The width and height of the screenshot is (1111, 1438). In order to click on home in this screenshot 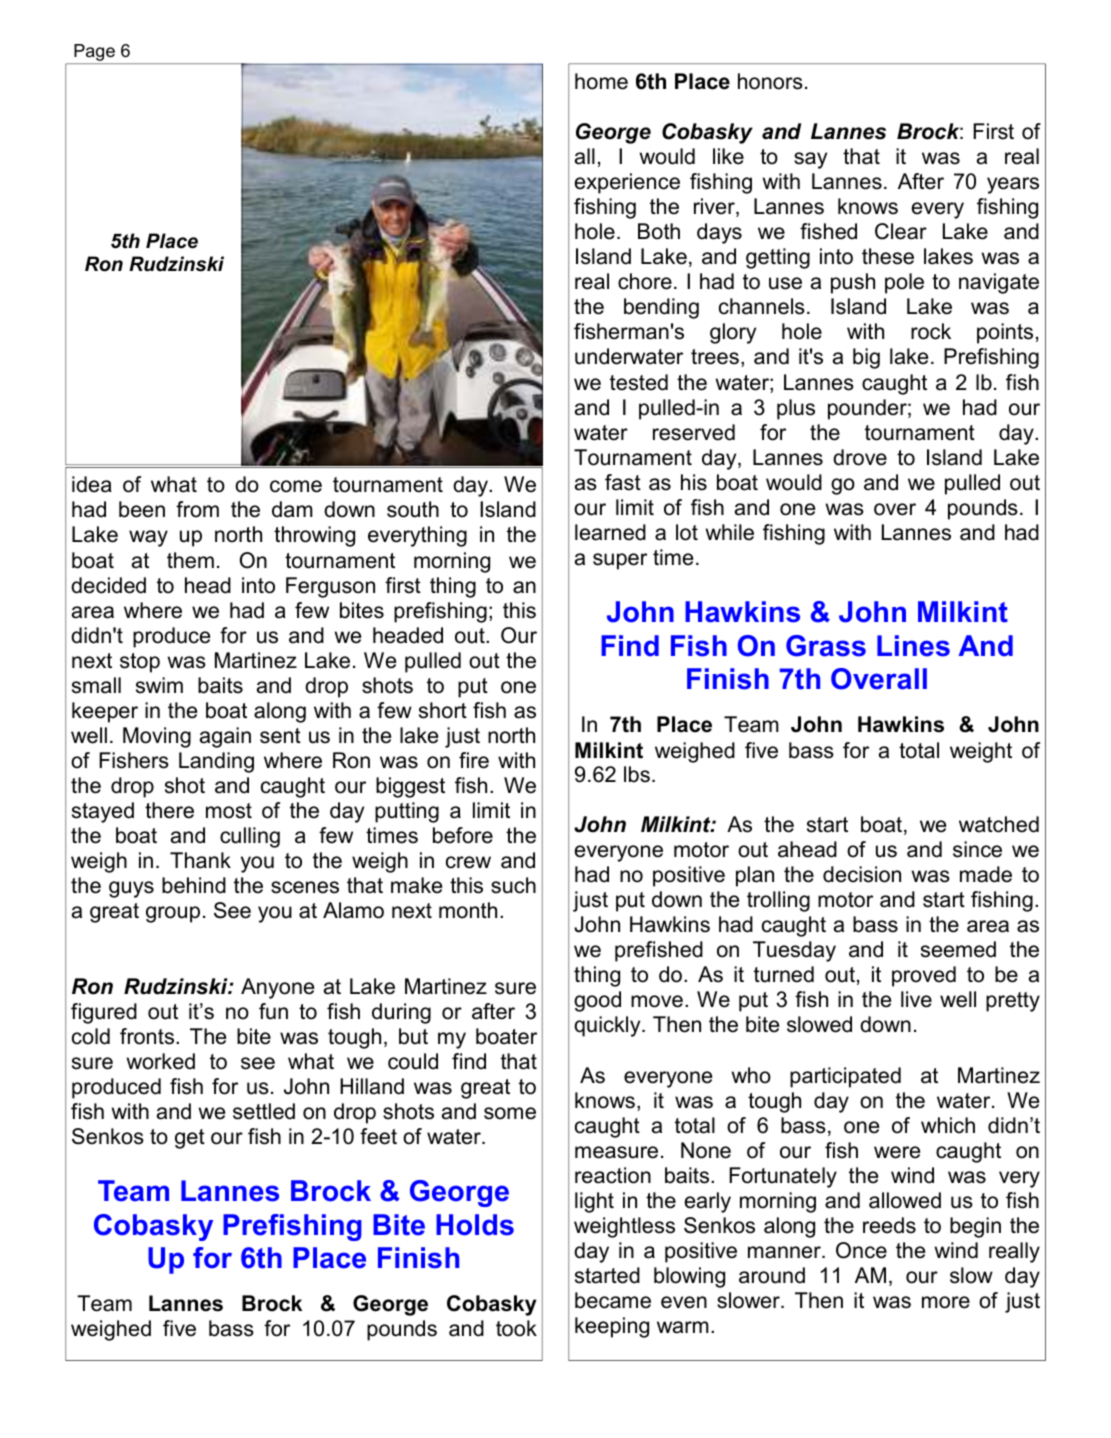, I will do `click(601, 81)`.
